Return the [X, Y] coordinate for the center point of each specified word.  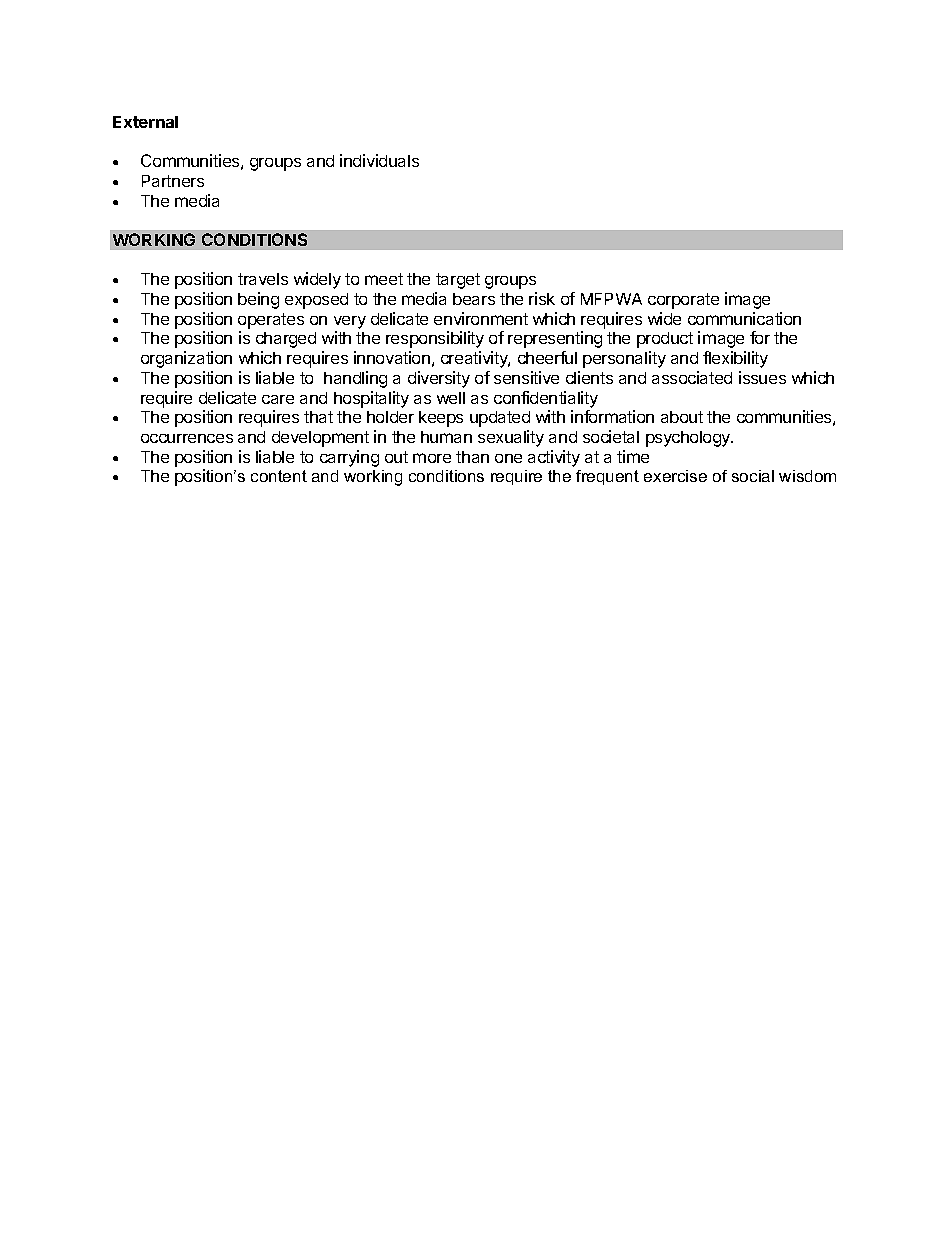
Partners [173, 181]
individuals [379, 160]
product [665, 340]
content [279, 476]
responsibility [435, 339]
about [682, 417]
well [451, 398]
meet [384, 279]
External [145, 122]
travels [263, 279]
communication [744, 318]
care [278, 399]
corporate [683, 301]
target [458, 281]
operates [271, 321]
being [258, 300]
